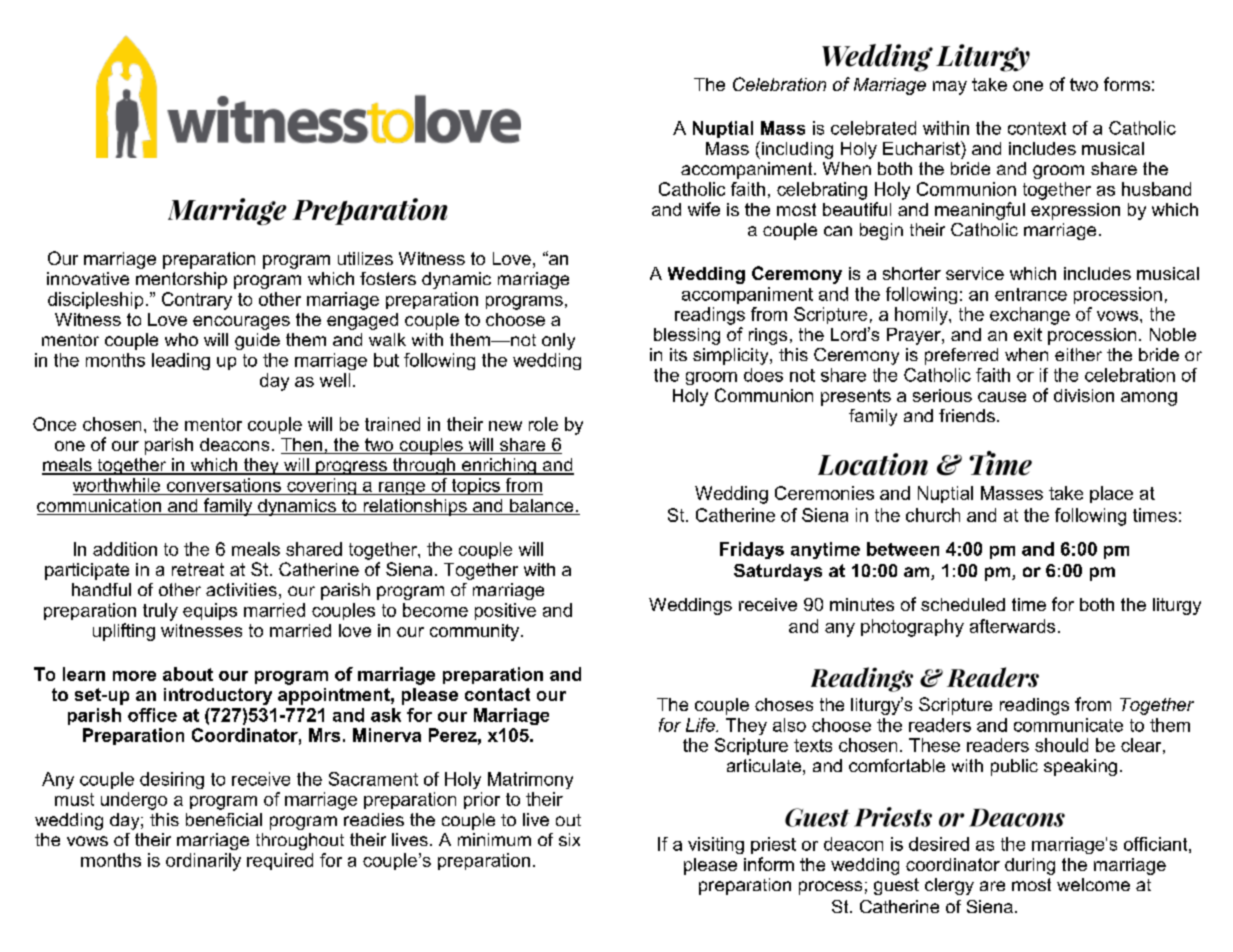 Image resolution: width=1233 pixels, height=952 pixels. I want to click on context, so click(1037, 128).
